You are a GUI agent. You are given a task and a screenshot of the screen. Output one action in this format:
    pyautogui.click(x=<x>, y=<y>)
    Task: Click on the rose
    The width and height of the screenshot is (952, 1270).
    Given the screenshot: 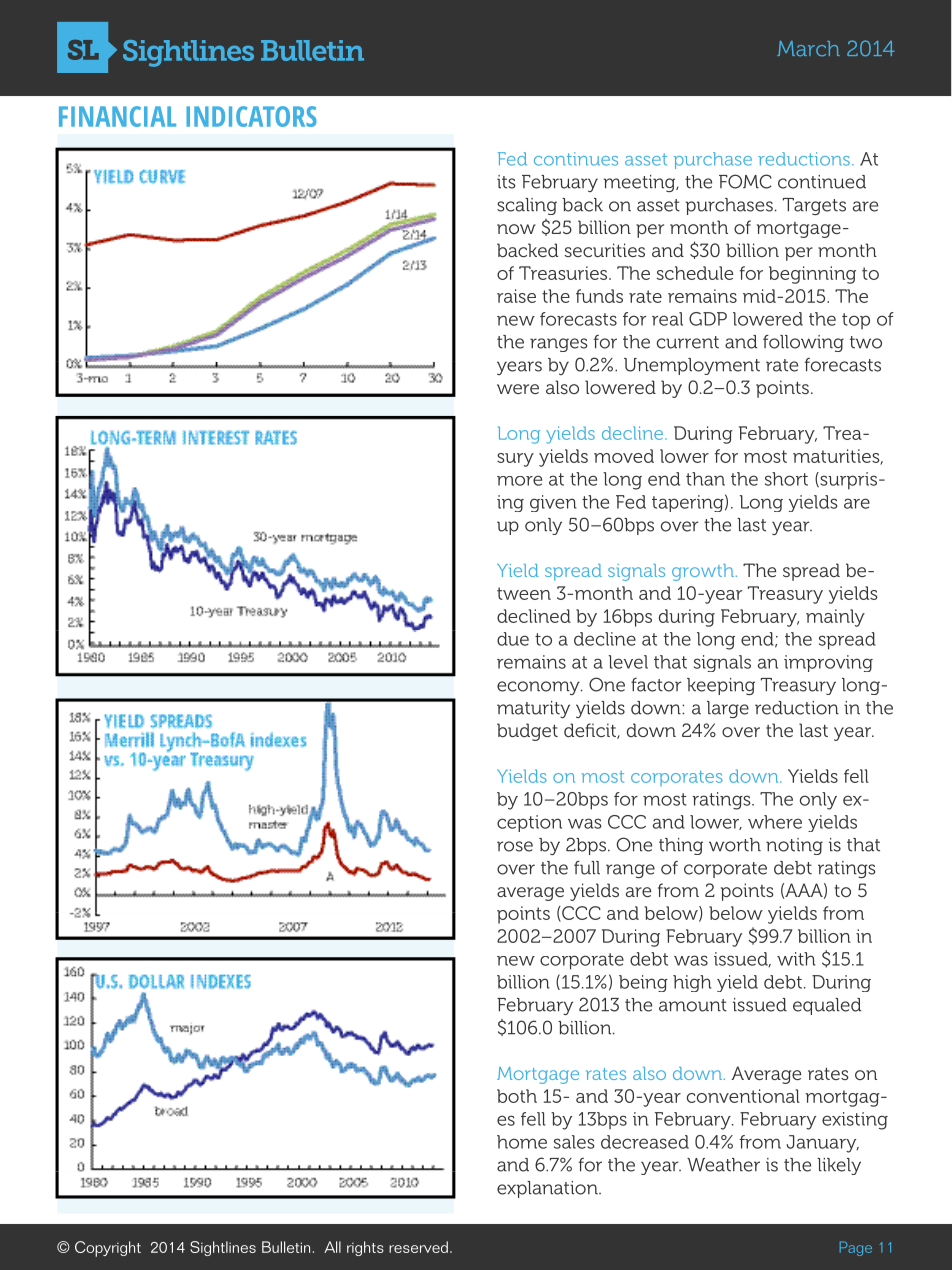 What is the action you would take?
    pyautogui.click(x=515, y=846)
